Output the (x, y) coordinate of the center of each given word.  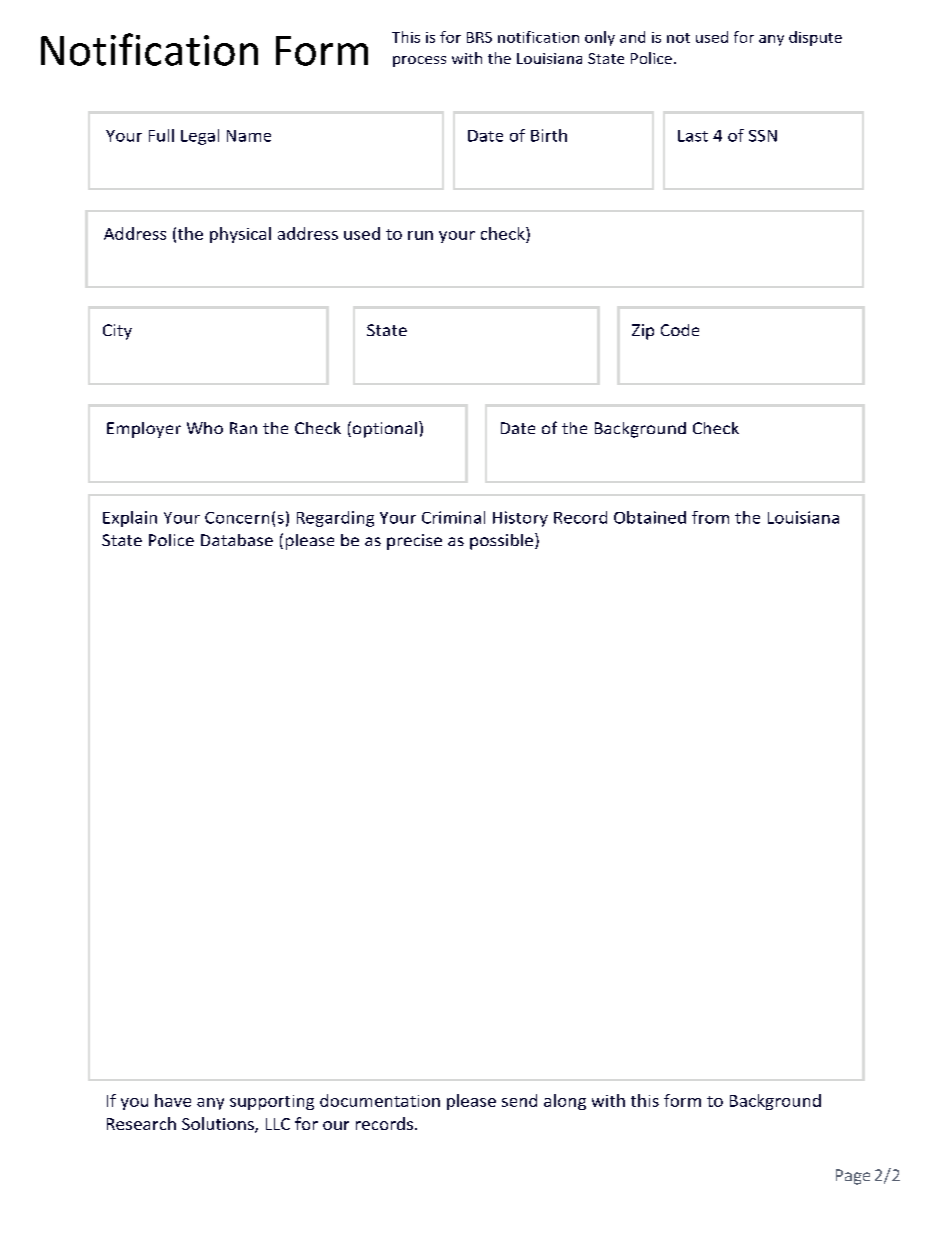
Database (237, 540)
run (420, 235)
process (419, 61)
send (519, 1100)
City (117, 332)
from (710, 517)
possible (501, 542)
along (565, 1102)
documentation (380, 1100)
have (173, 1100)
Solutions (219, 1125)
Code (680, 330)
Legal (200, 137)
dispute (815, 38)
